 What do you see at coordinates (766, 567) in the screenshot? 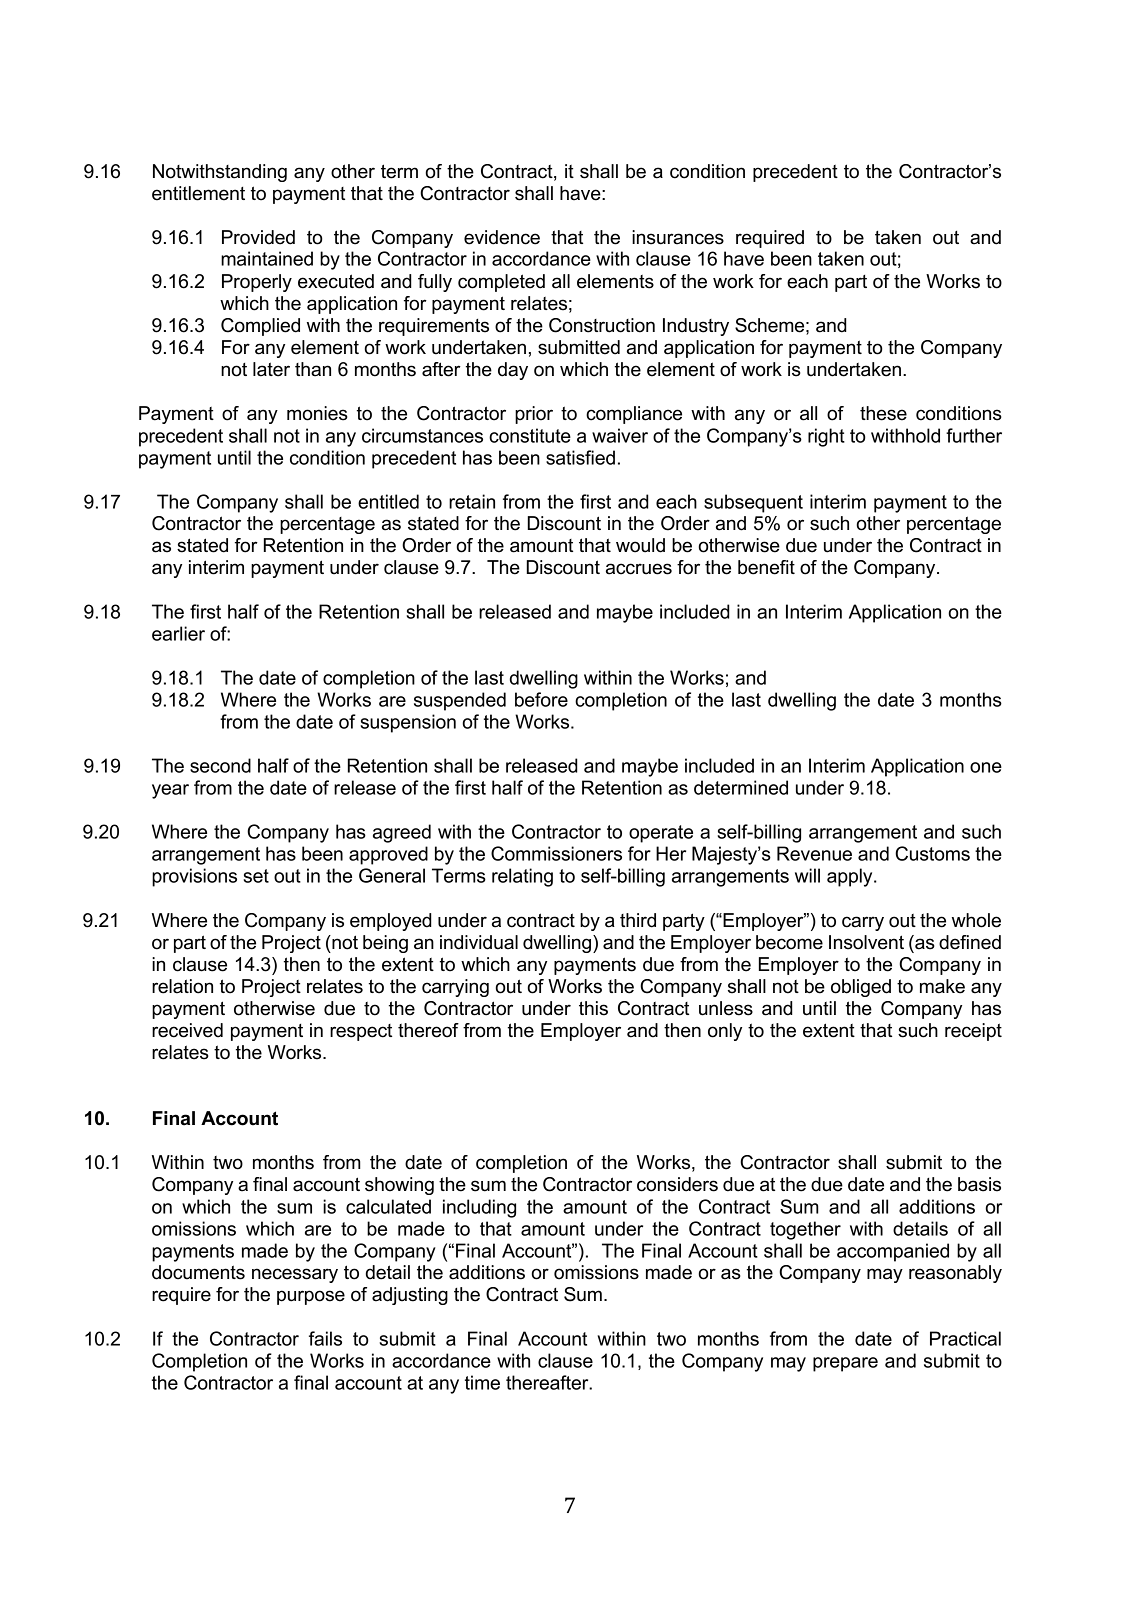
I see `benefit` at bounding box center [766, 567].
